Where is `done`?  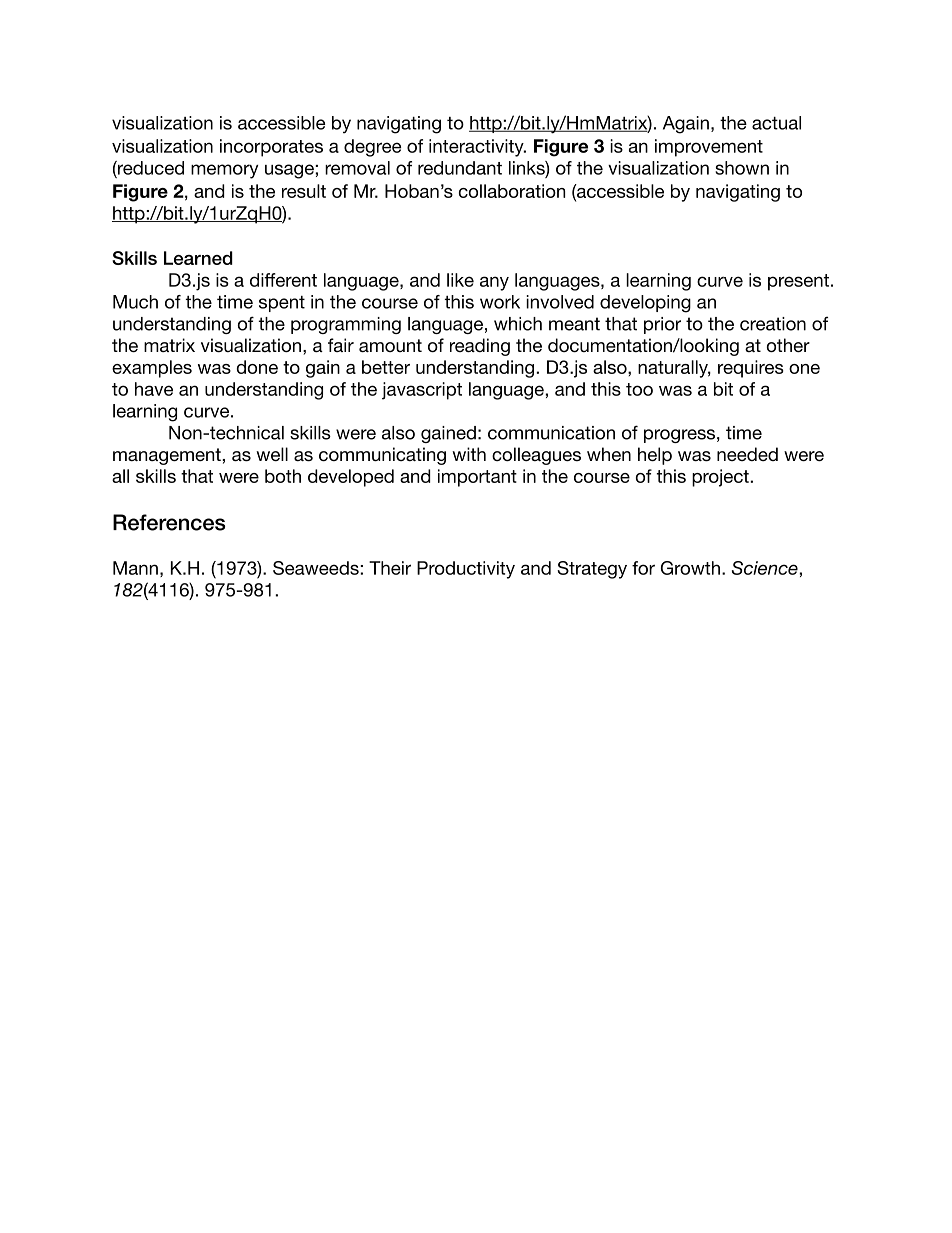
done is located at coordinates (257, 367).
